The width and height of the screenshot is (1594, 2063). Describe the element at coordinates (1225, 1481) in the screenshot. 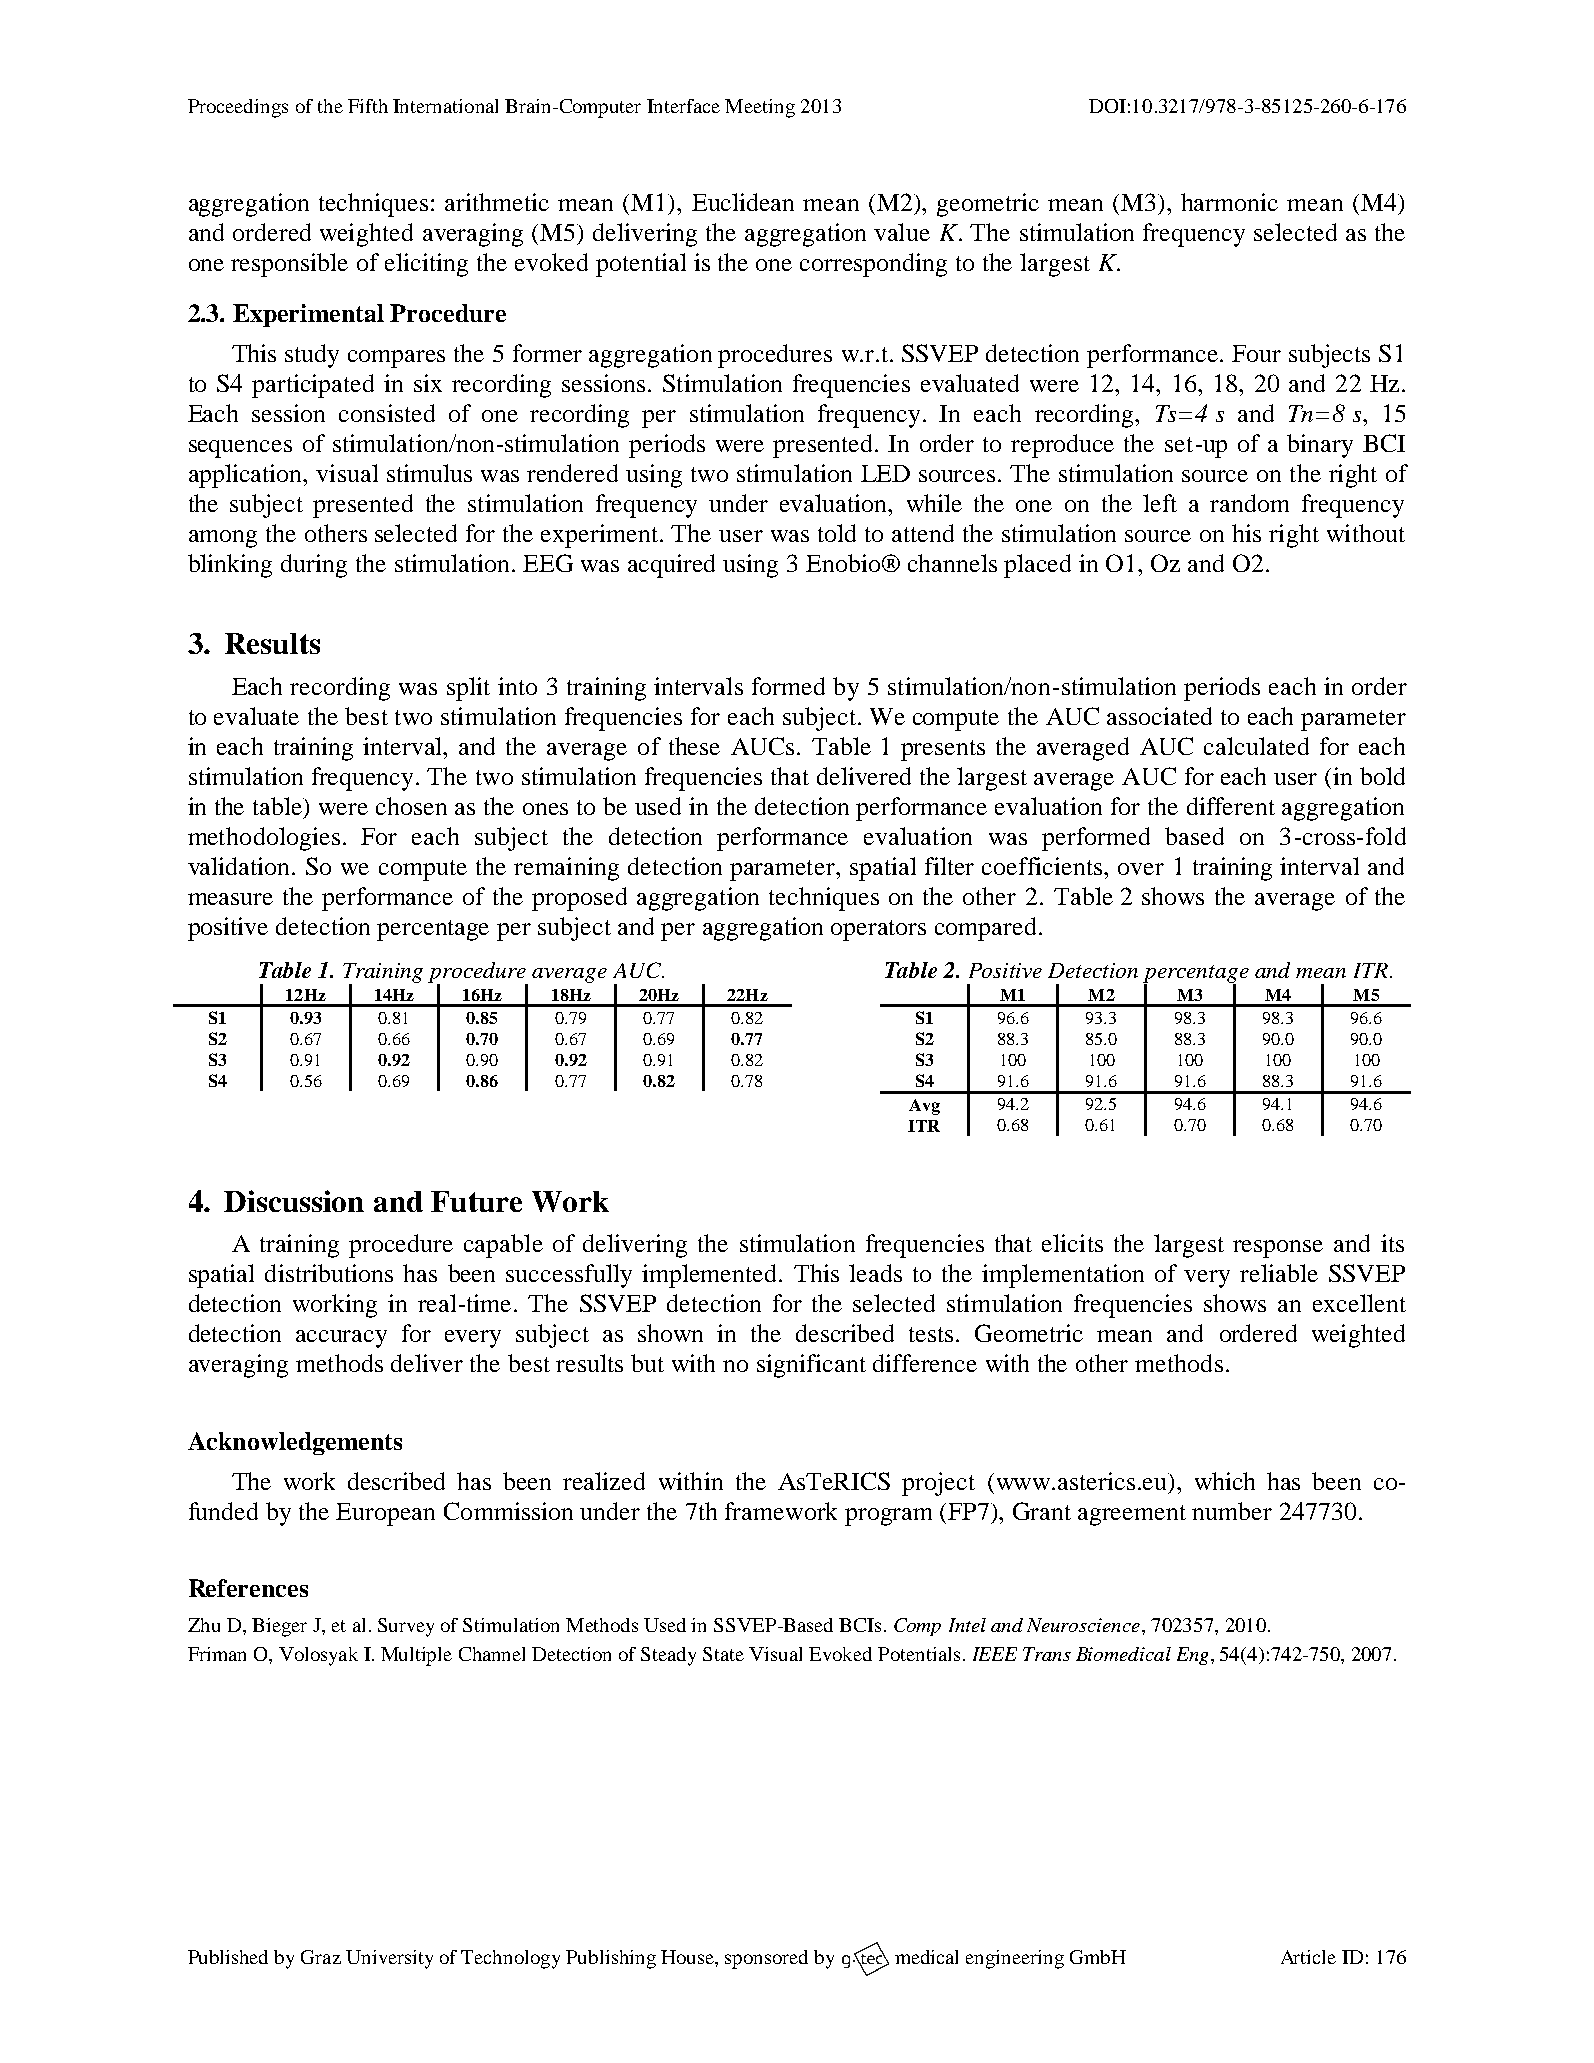

I see `which` at that location.
